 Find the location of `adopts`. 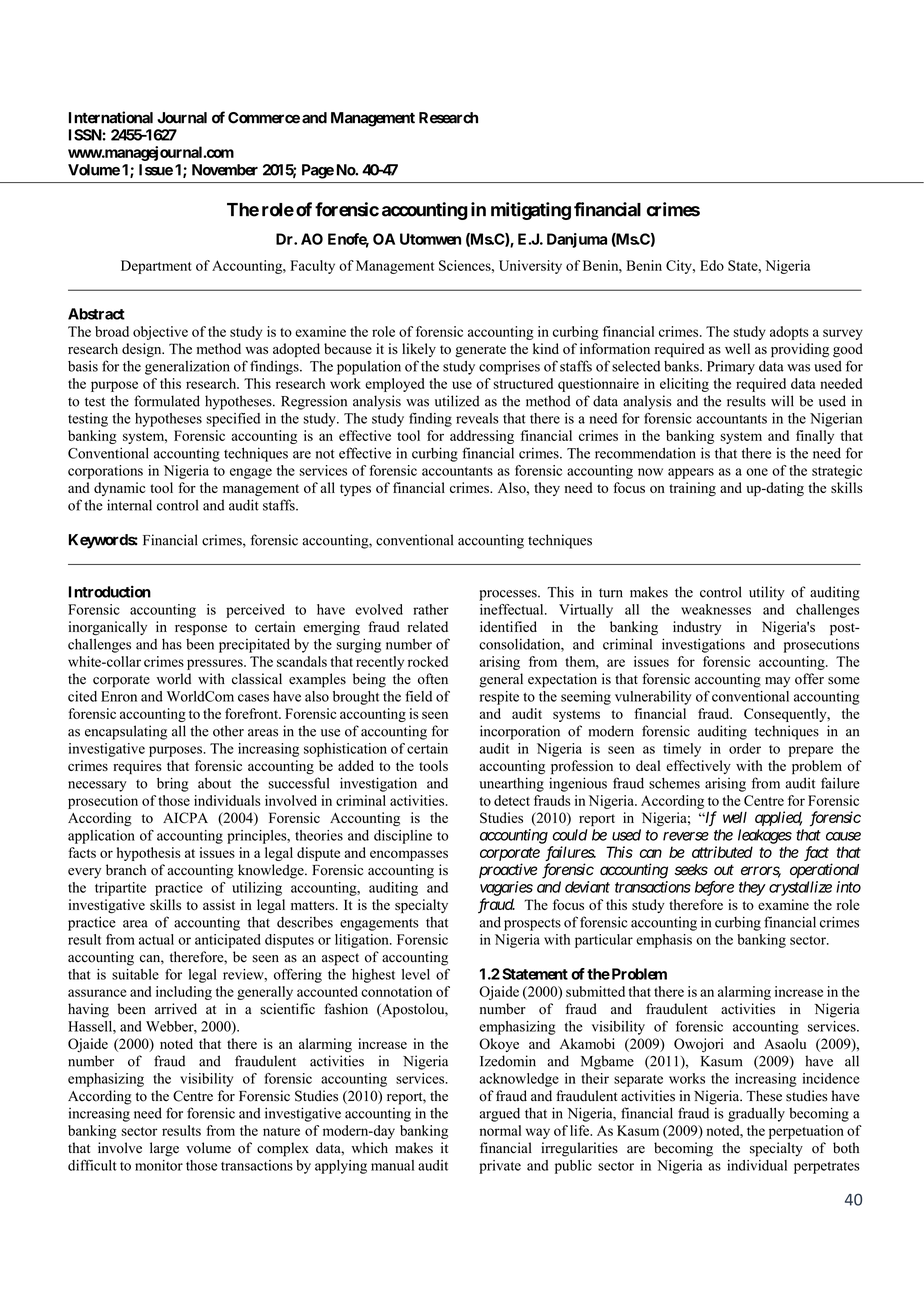

adopts is located at coordinates (789, 333).
